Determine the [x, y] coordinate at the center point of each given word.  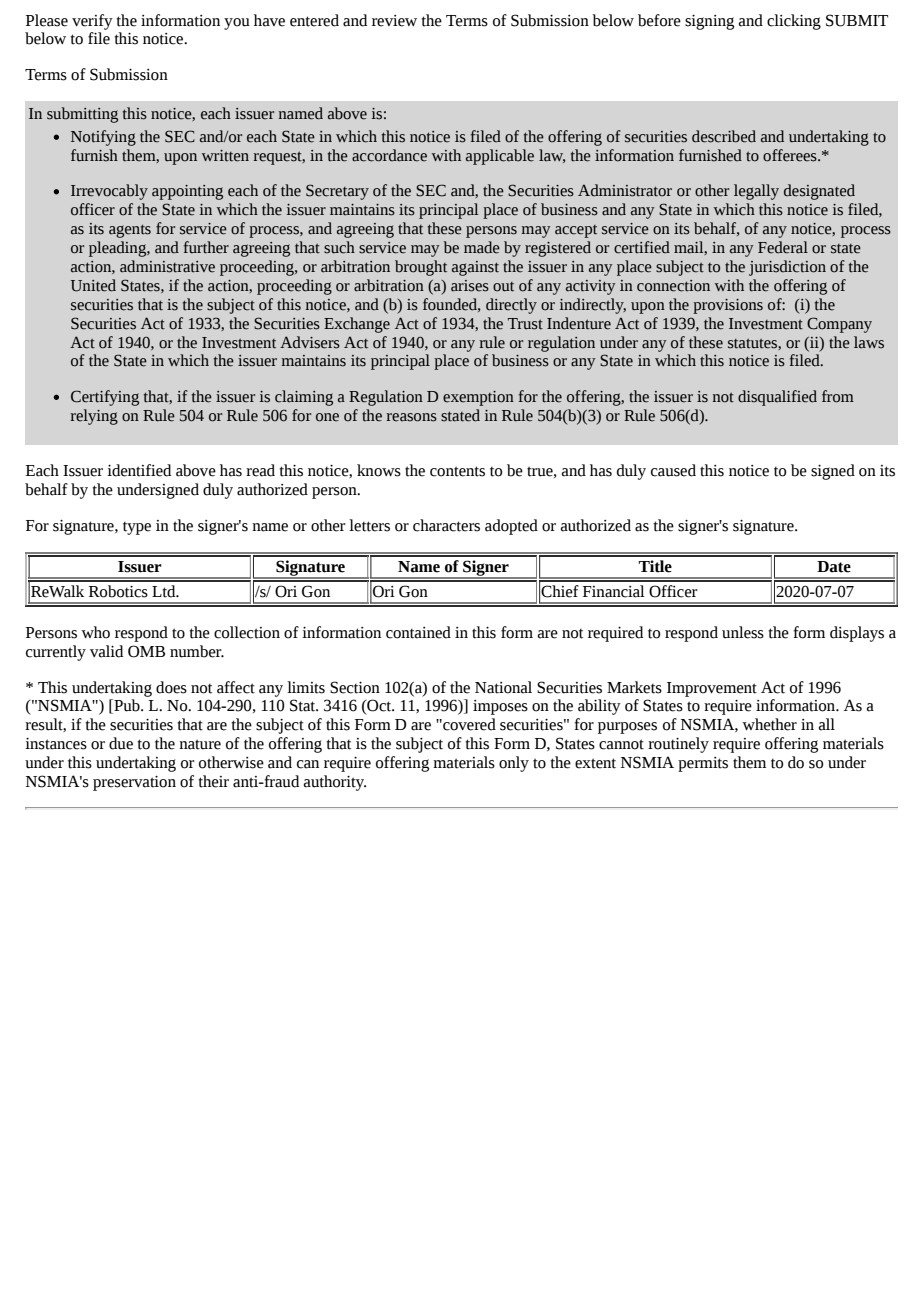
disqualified [777, 398]
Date [834, 567]
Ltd [165, 591]
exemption [478, 398]
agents [130, 231]
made [482, 247]
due [121, 743]
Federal [783, 247]
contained [418, 632]
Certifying [105, 398]
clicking [794, 22]
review [394, 21]
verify [92, 22]
